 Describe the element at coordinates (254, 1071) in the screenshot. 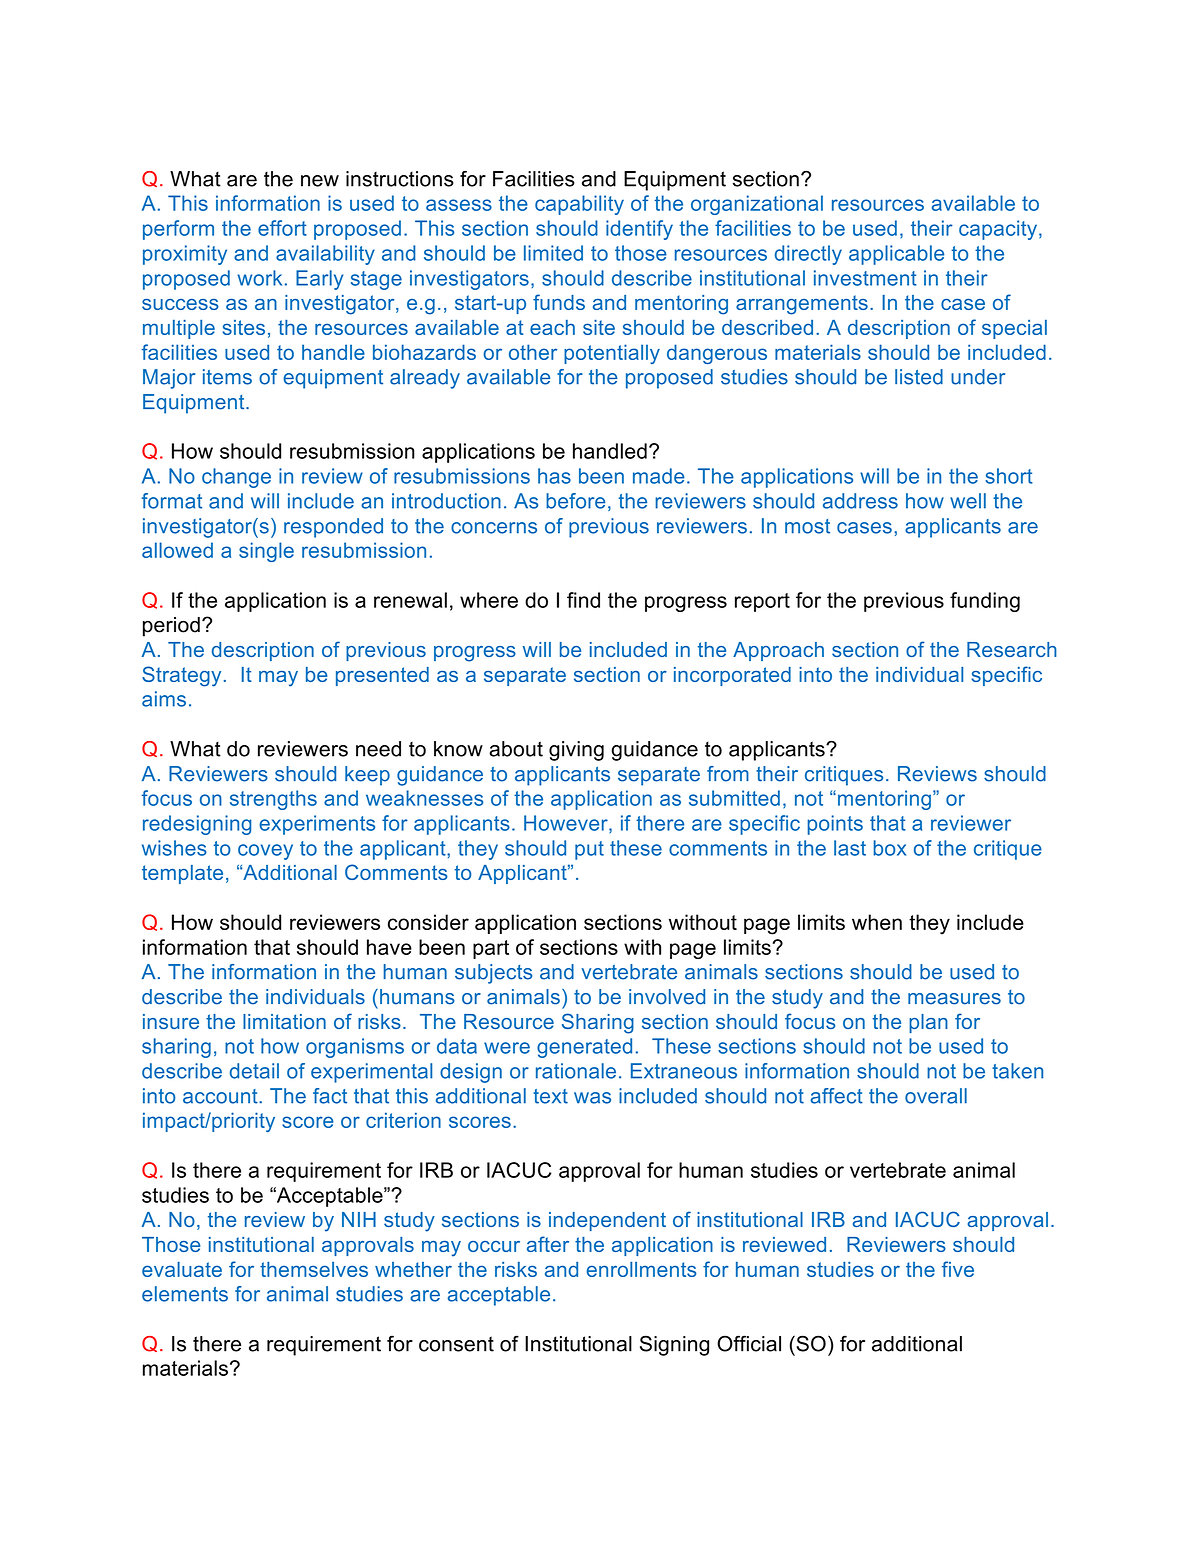

I see `detail` at that location.
